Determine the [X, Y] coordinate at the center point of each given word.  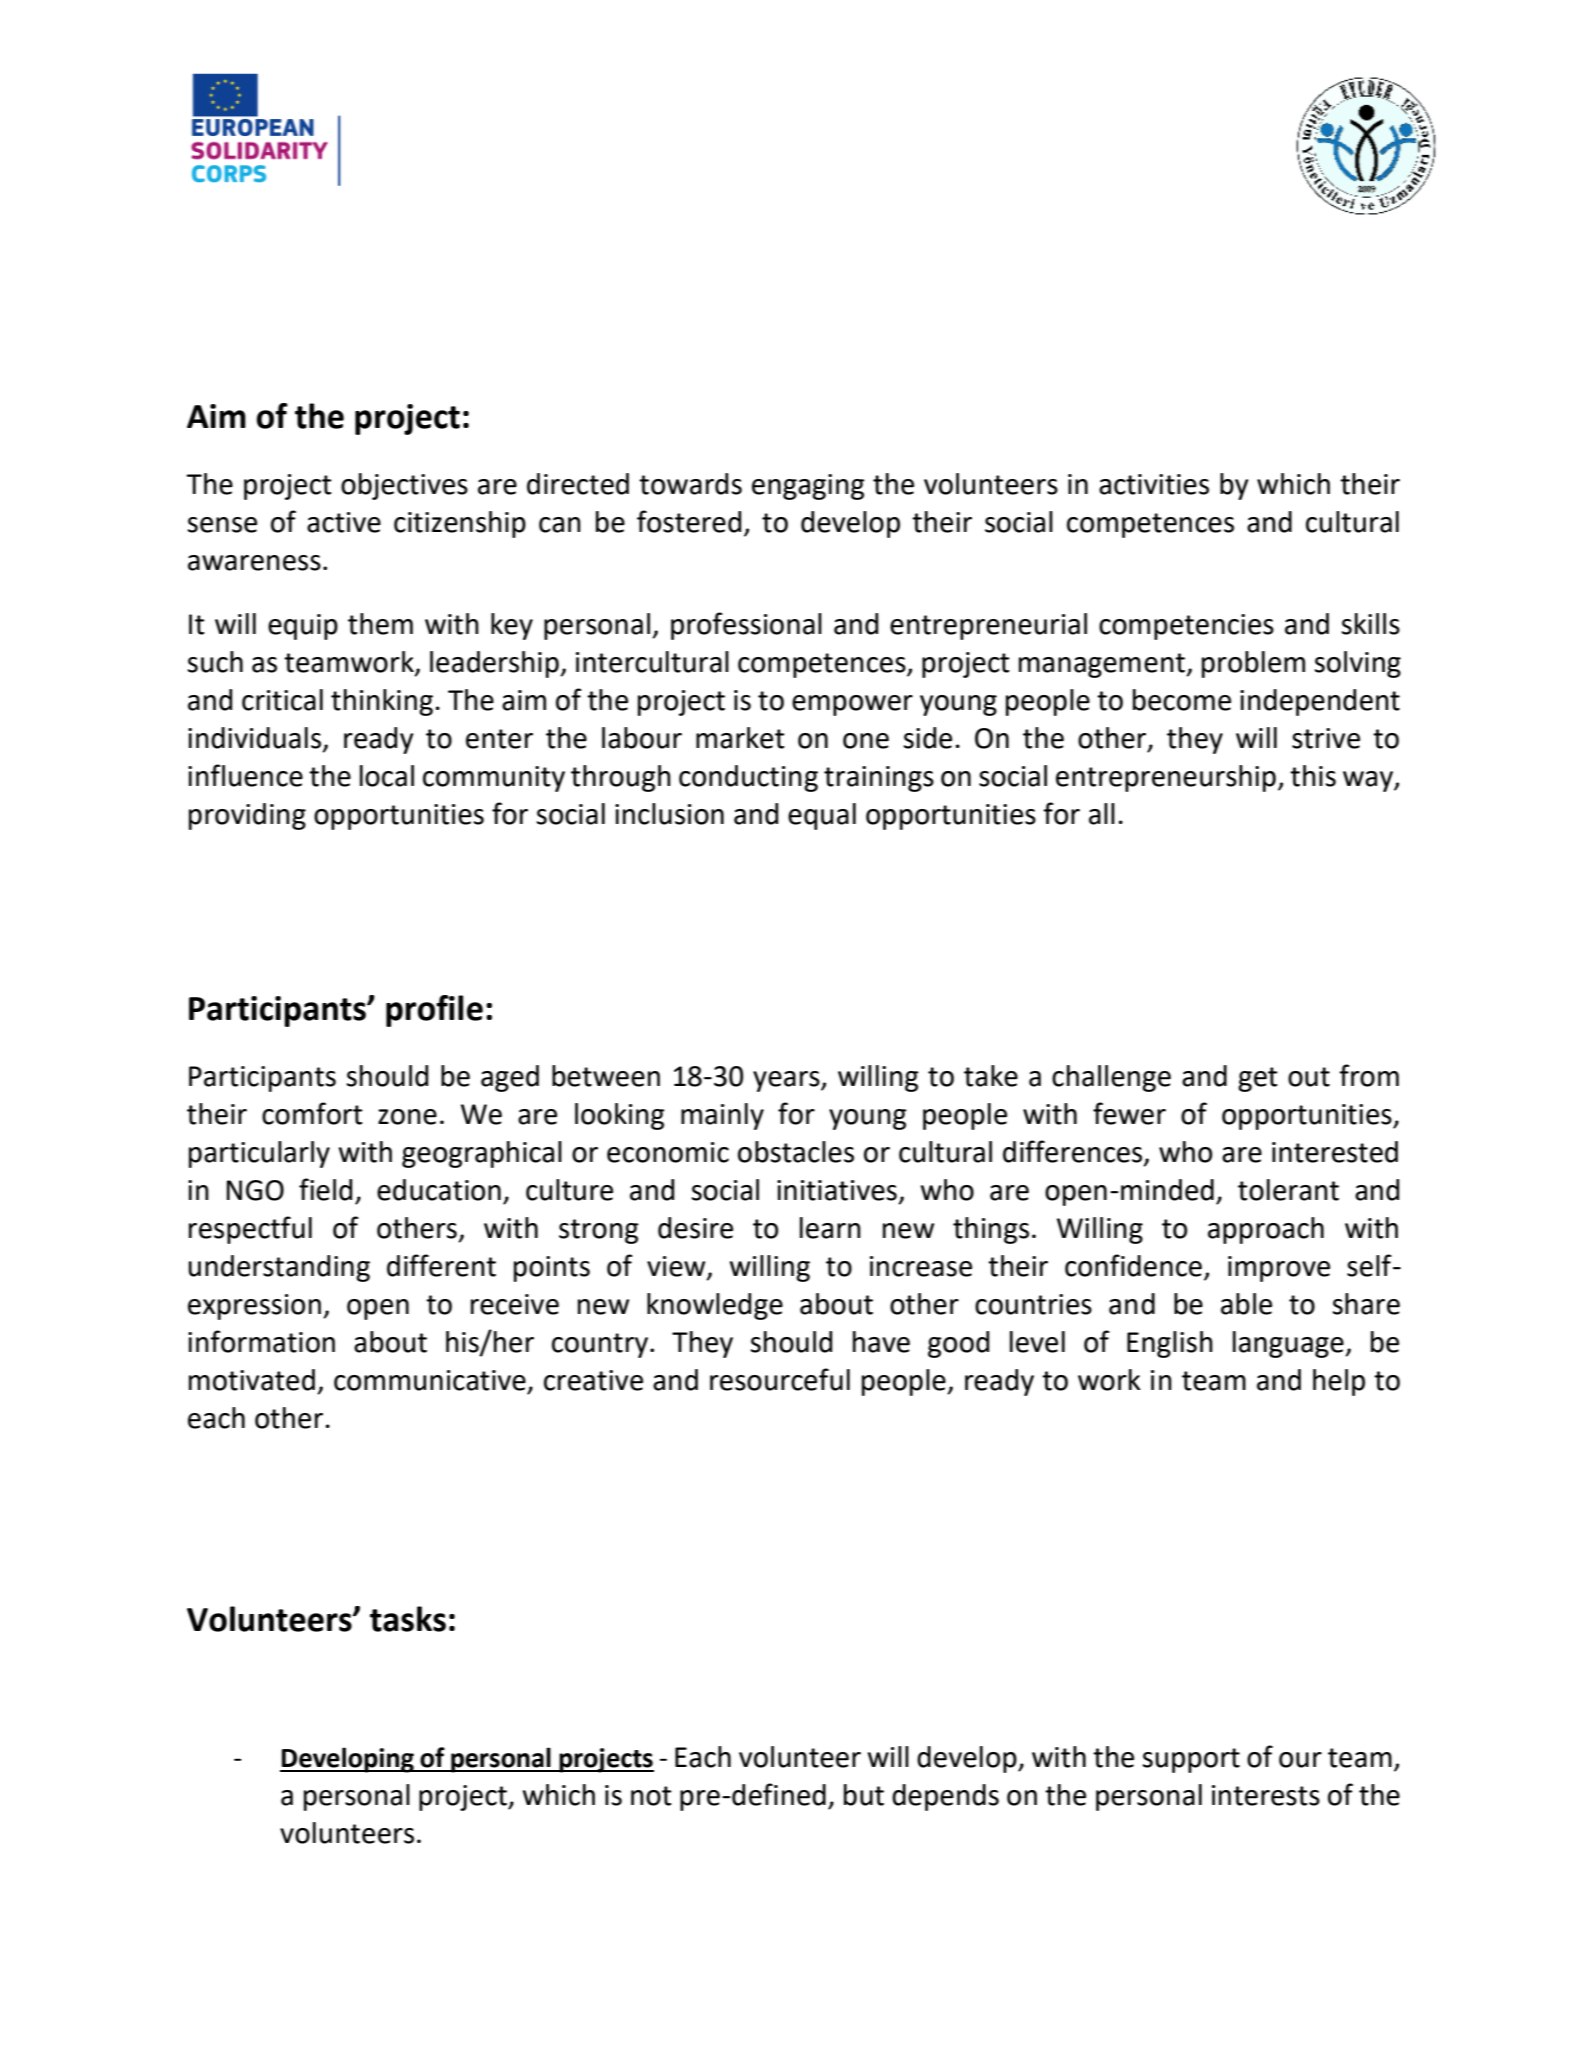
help [1339, 1382]
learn [830, 1228]
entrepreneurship [1166, 778]
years [787, 1081]
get [1258, 1079]
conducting [748, 778]
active [344, 522]
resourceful [780, 1379]
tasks [408, 1619]
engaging [808, 487]
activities [1154, 484]
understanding [279, 1268]
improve [1279, 1269]
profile [434, 1011]
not [651, 1796]
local [387, 776]
